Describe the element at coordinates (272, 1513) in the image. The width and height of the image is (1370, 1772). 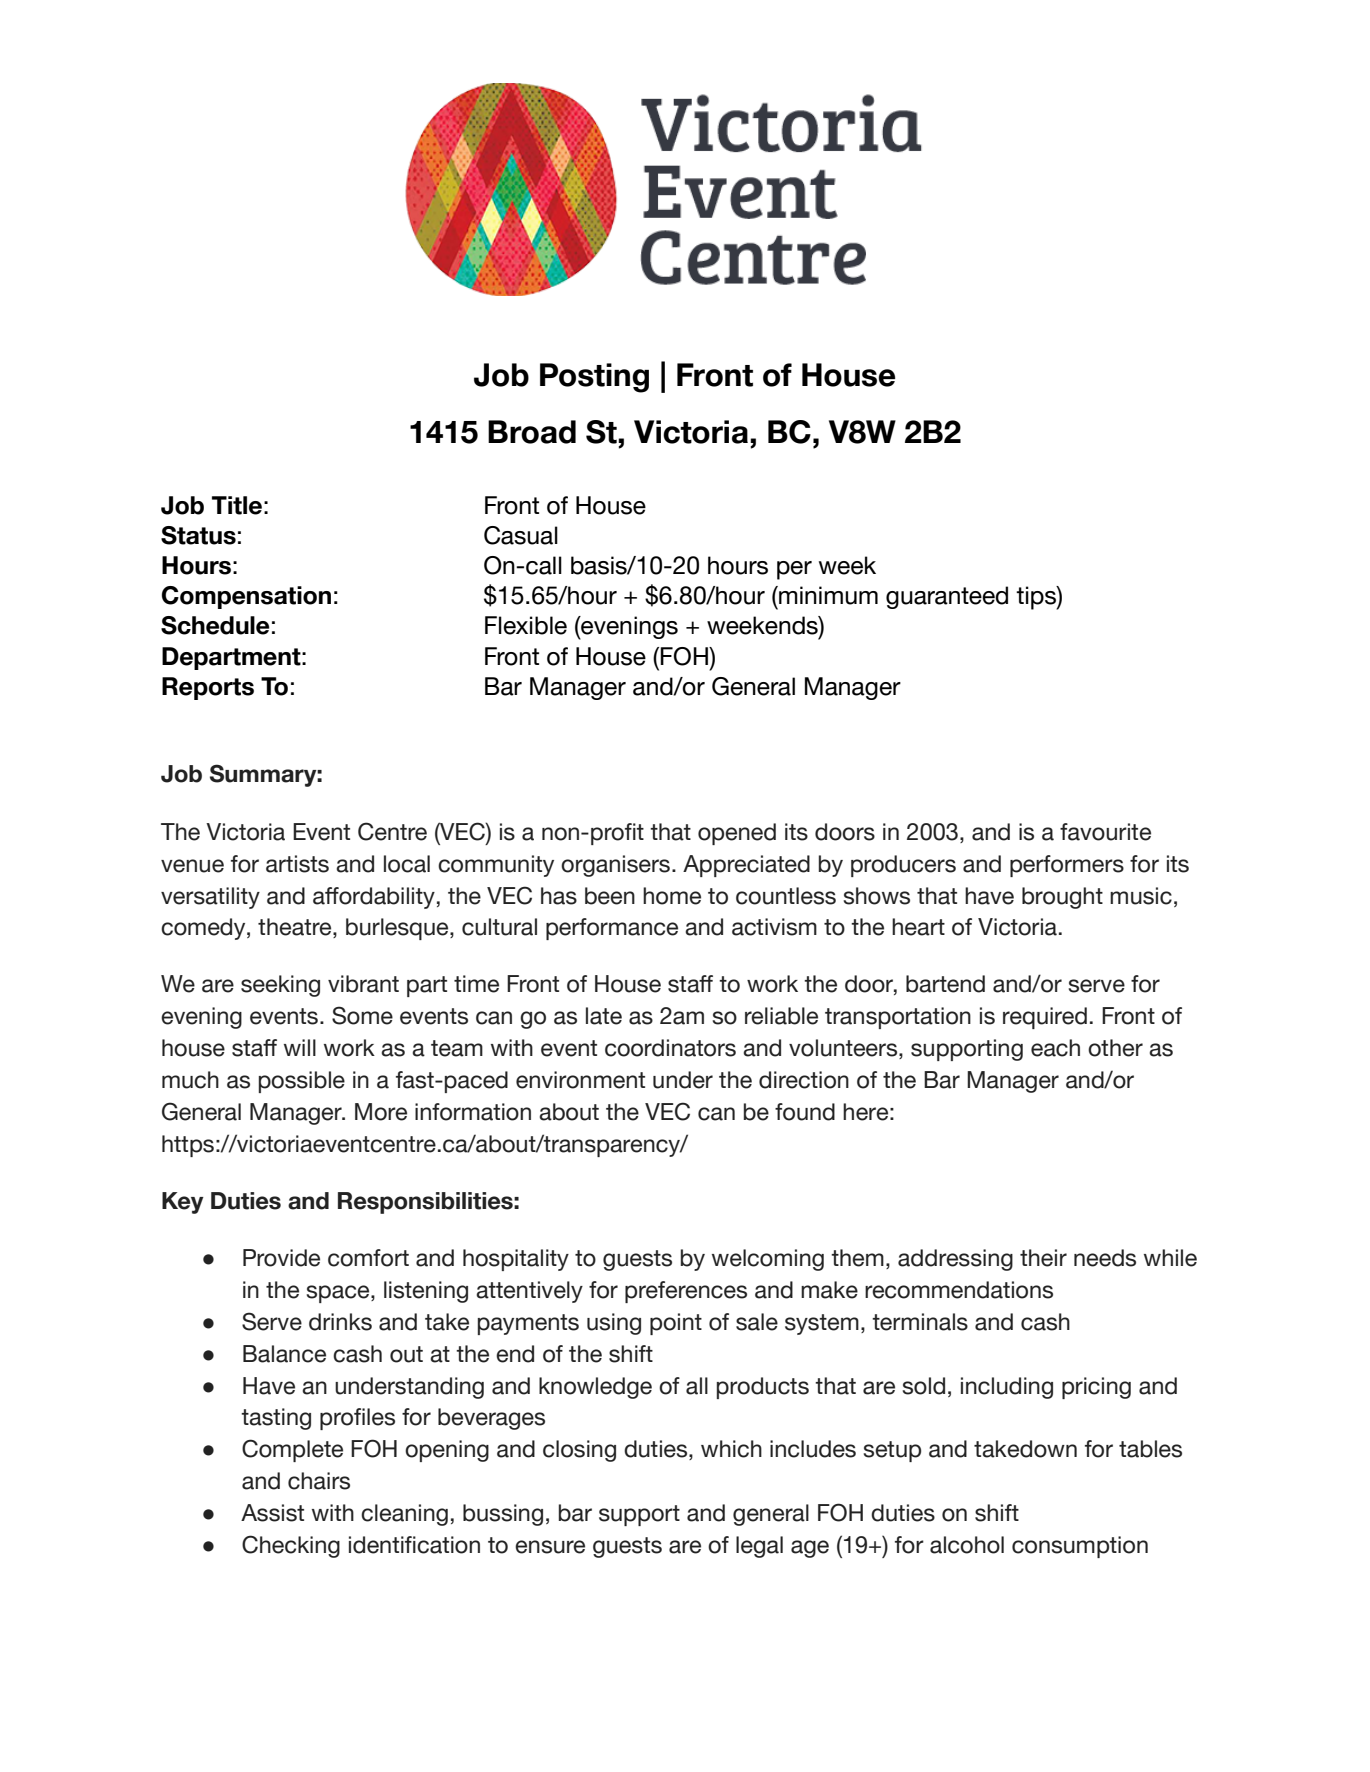
I see `Assist` at that location.
